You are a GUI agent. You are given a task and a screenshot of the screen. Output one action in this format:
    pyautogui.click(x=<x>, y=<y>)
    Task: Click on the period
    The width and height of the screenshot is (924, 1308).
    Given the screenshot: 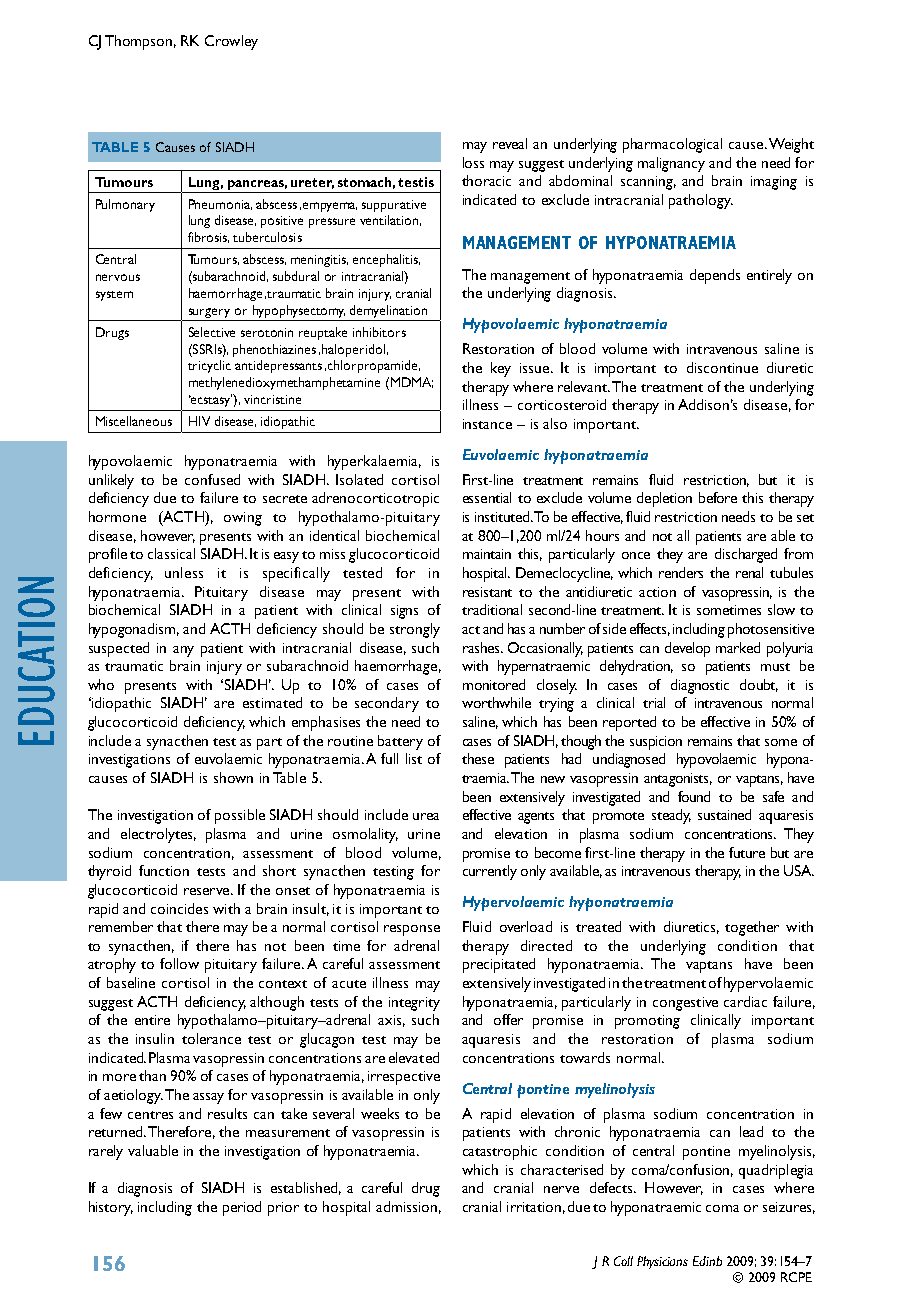 What is the action you would take?
    pyautogui.click(x=242, y=1208)
